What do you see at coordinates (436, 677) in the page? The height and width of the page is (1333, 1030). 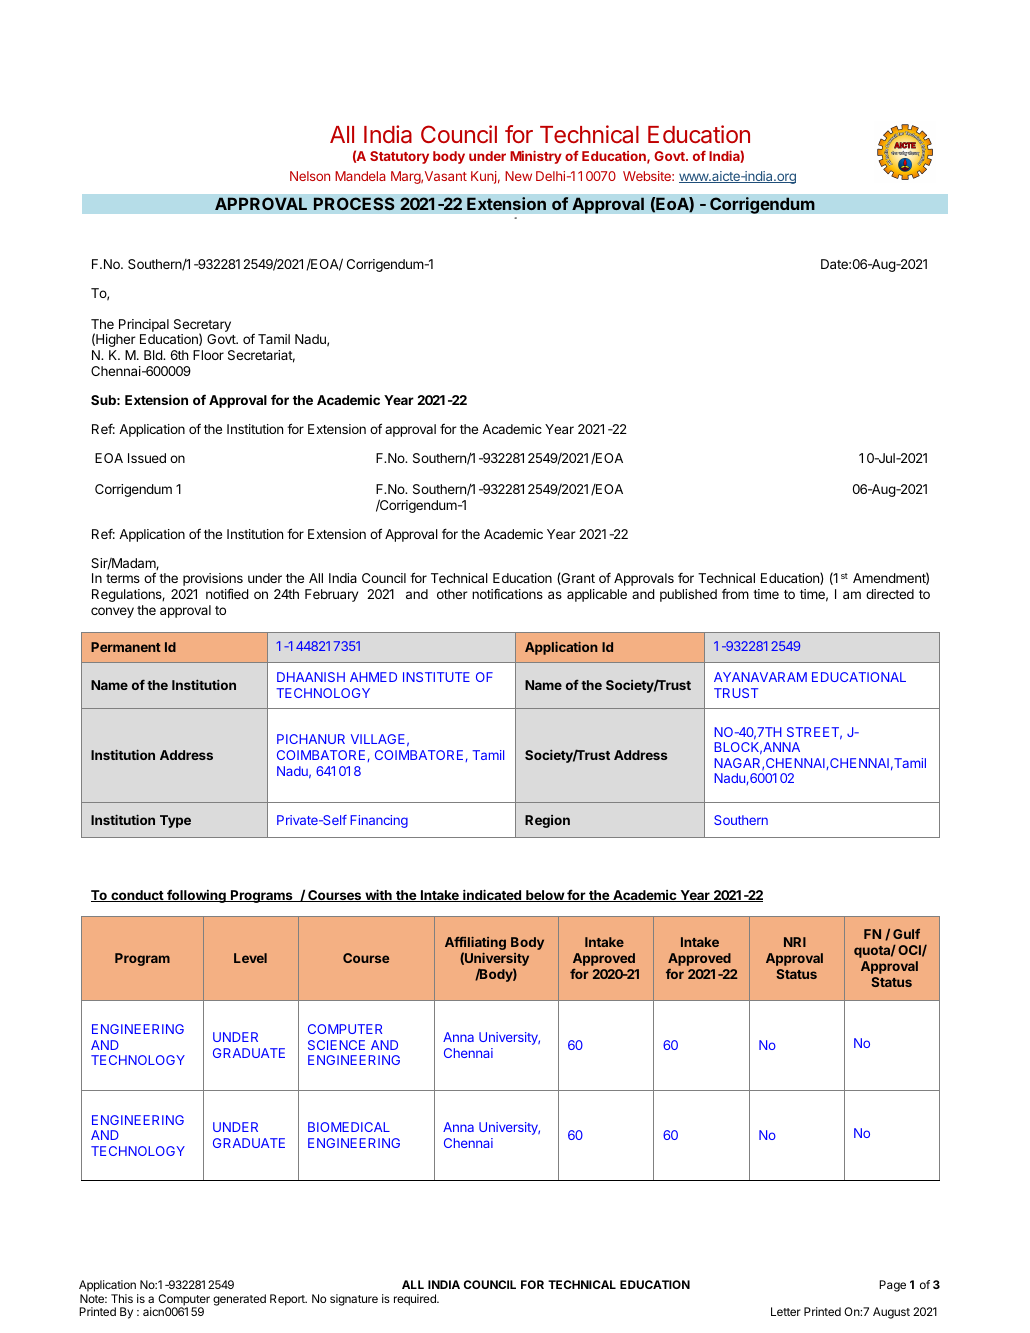 I see `INSTITUTE` at bounding box center [436, 677].
